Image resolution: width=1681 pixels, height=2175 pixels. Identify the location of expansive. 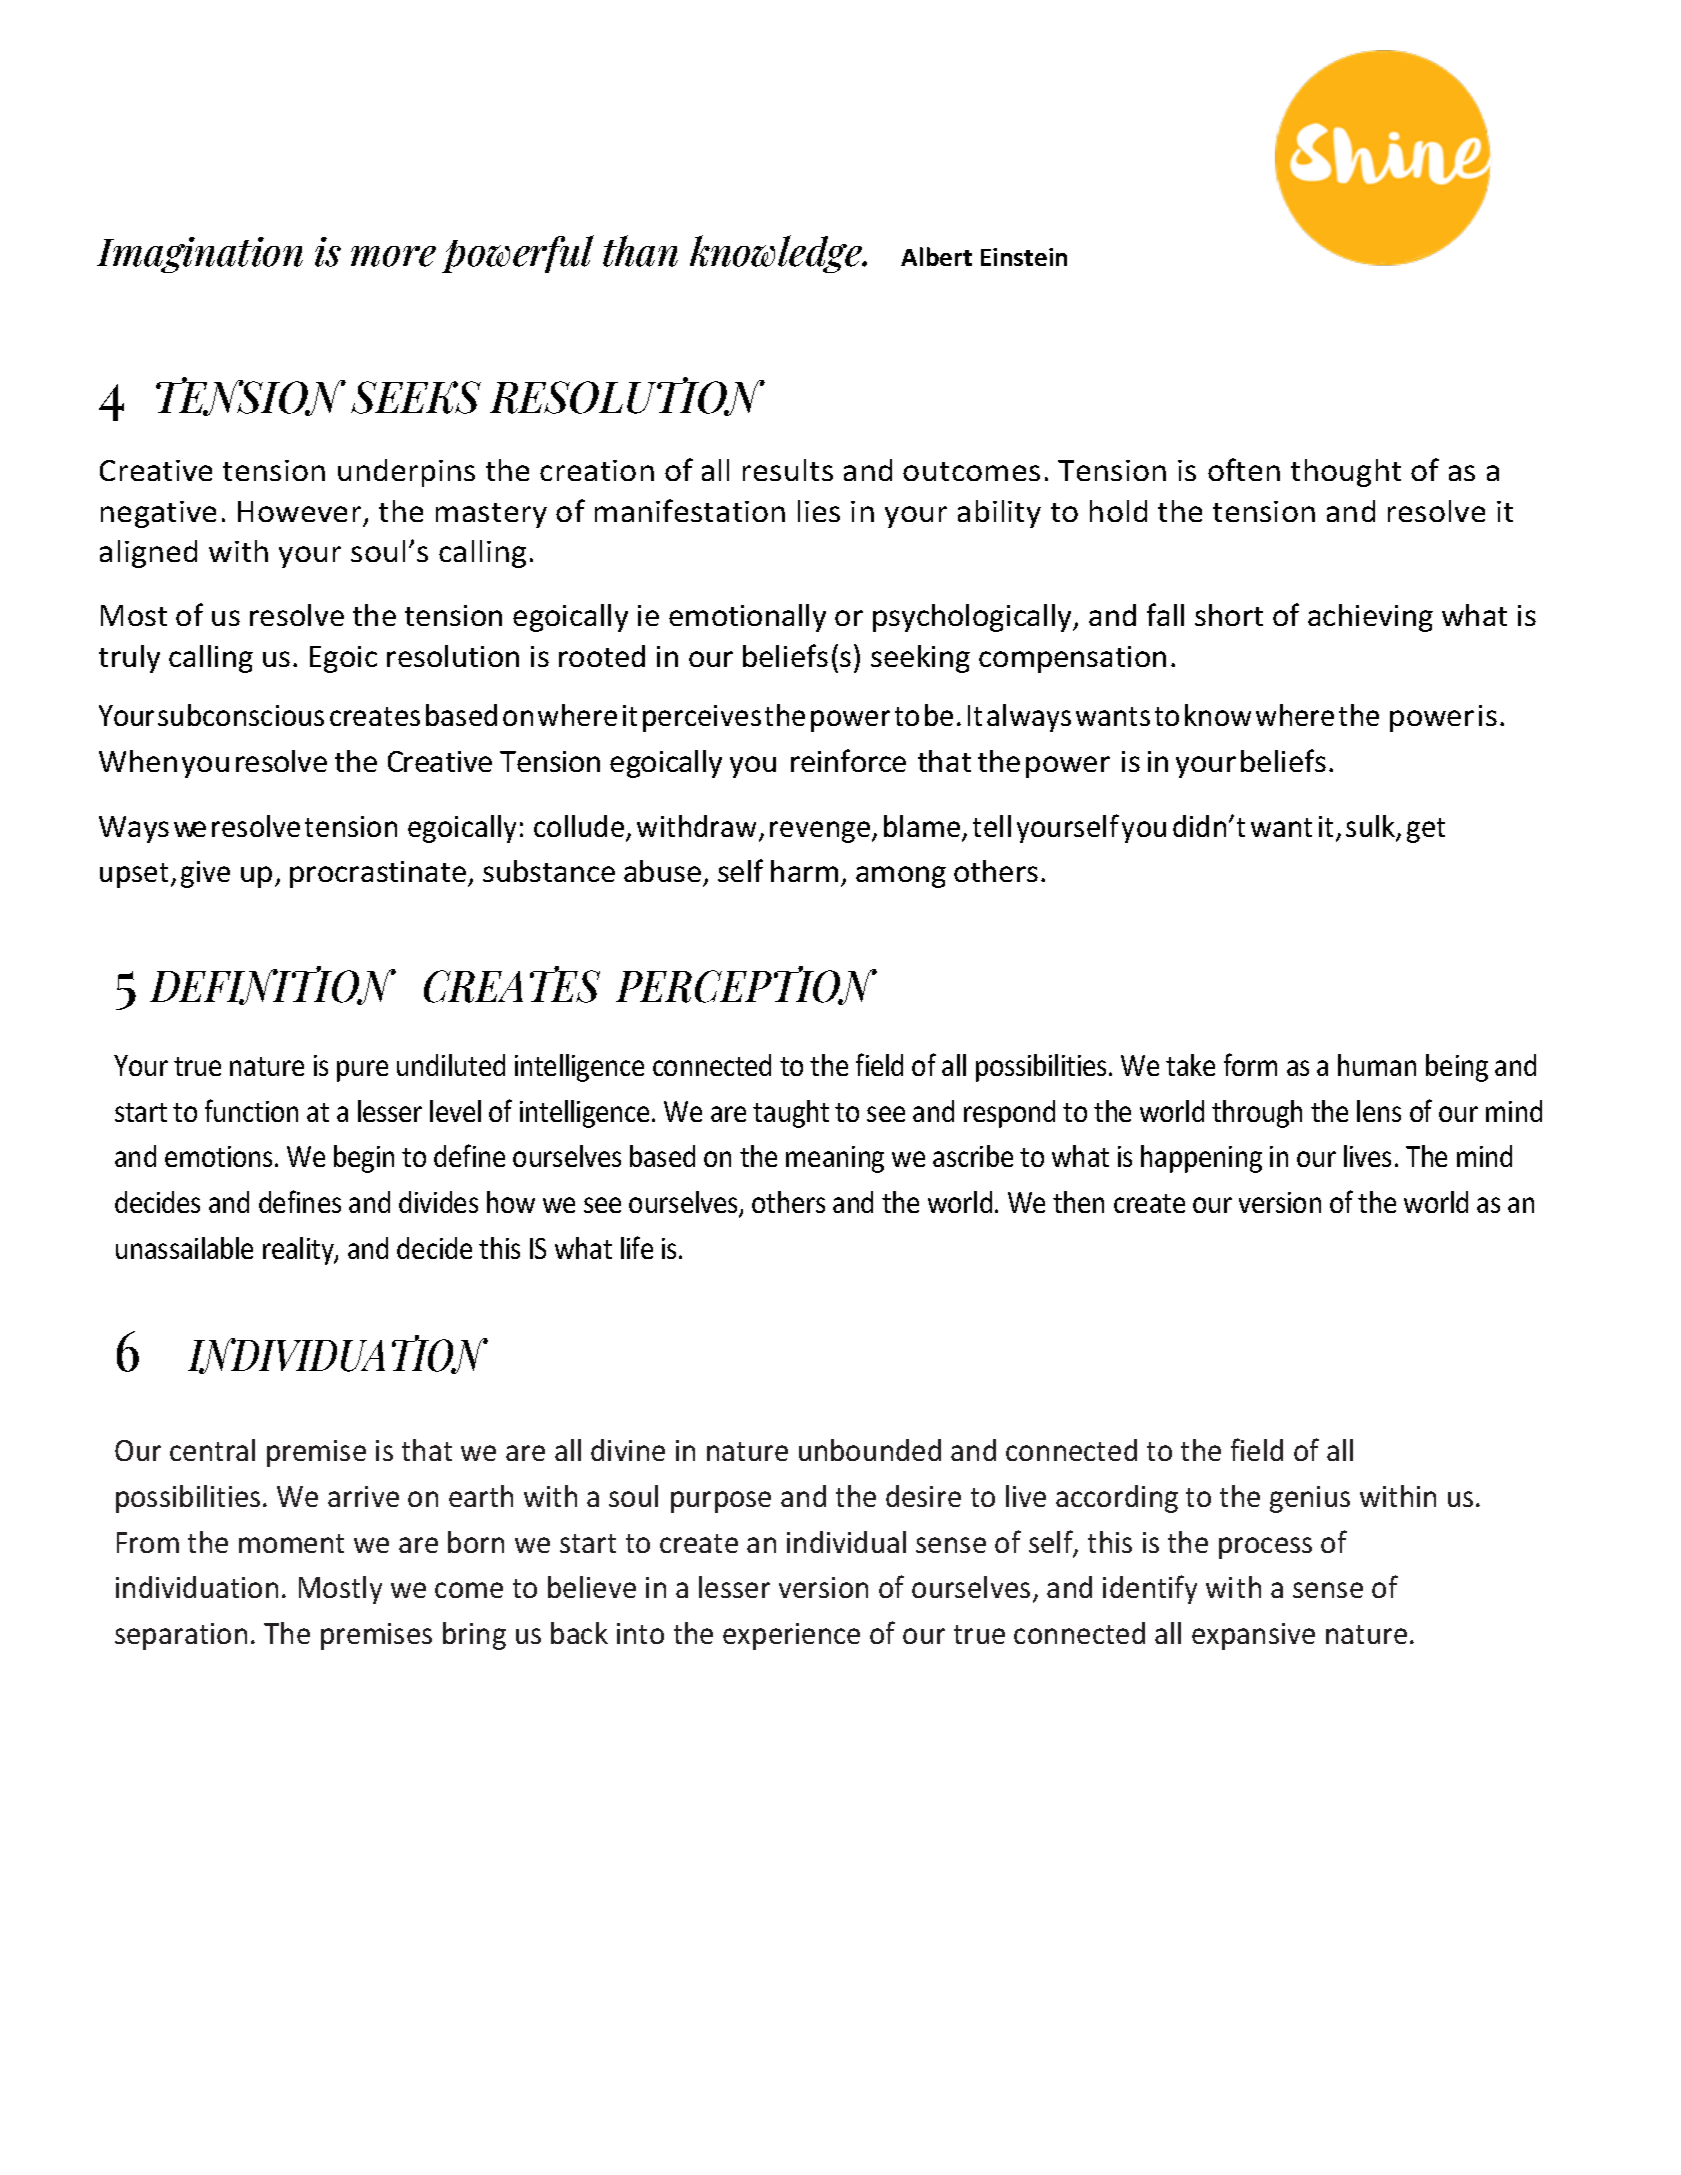
(1253, 1636).
